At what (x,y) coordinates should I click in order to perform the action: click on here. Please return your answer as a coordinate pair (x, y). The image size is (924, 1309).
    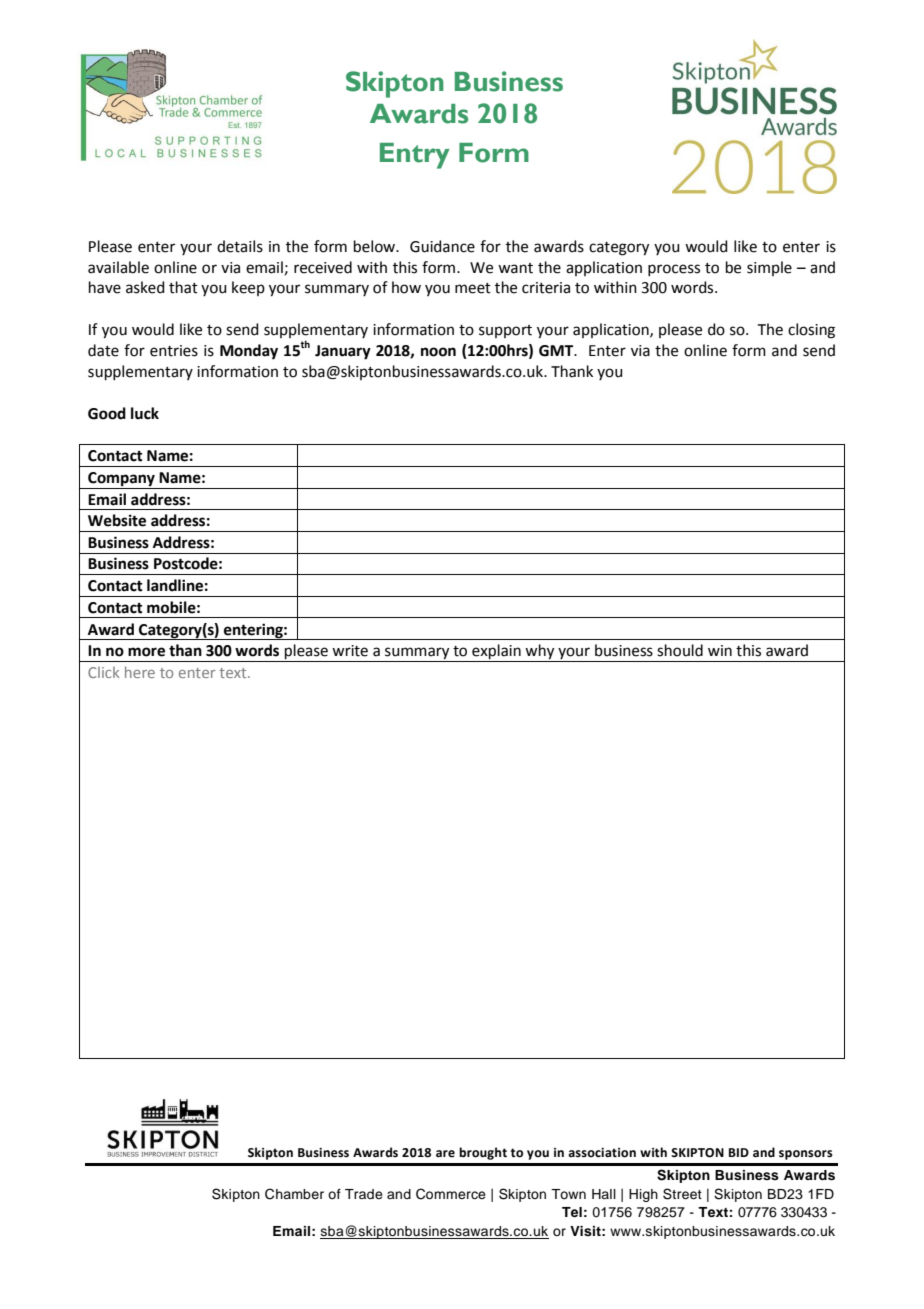
    Looking at the image, I should click on (140, 672).
